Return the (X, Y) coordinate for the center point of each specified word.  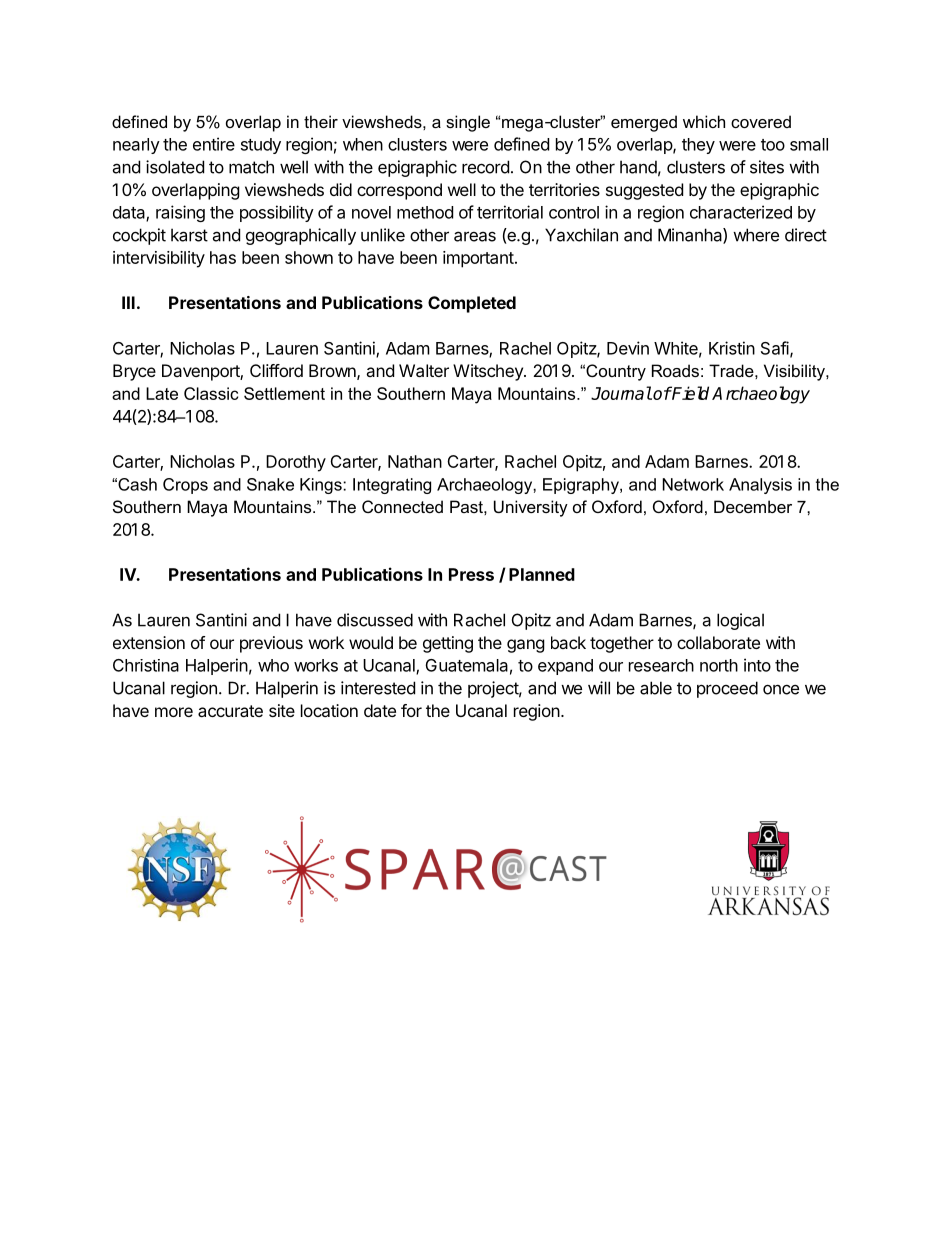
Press (471, 574)
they (698, 146)
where (756, 235)
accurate (230, 711)
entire (214, 144)
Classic (211, 393)
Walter (424, 370)
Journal (621, 393)
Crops (185, 486)
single (468, 123)
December (753, 506)
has (223, 257)
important (478, 259)
